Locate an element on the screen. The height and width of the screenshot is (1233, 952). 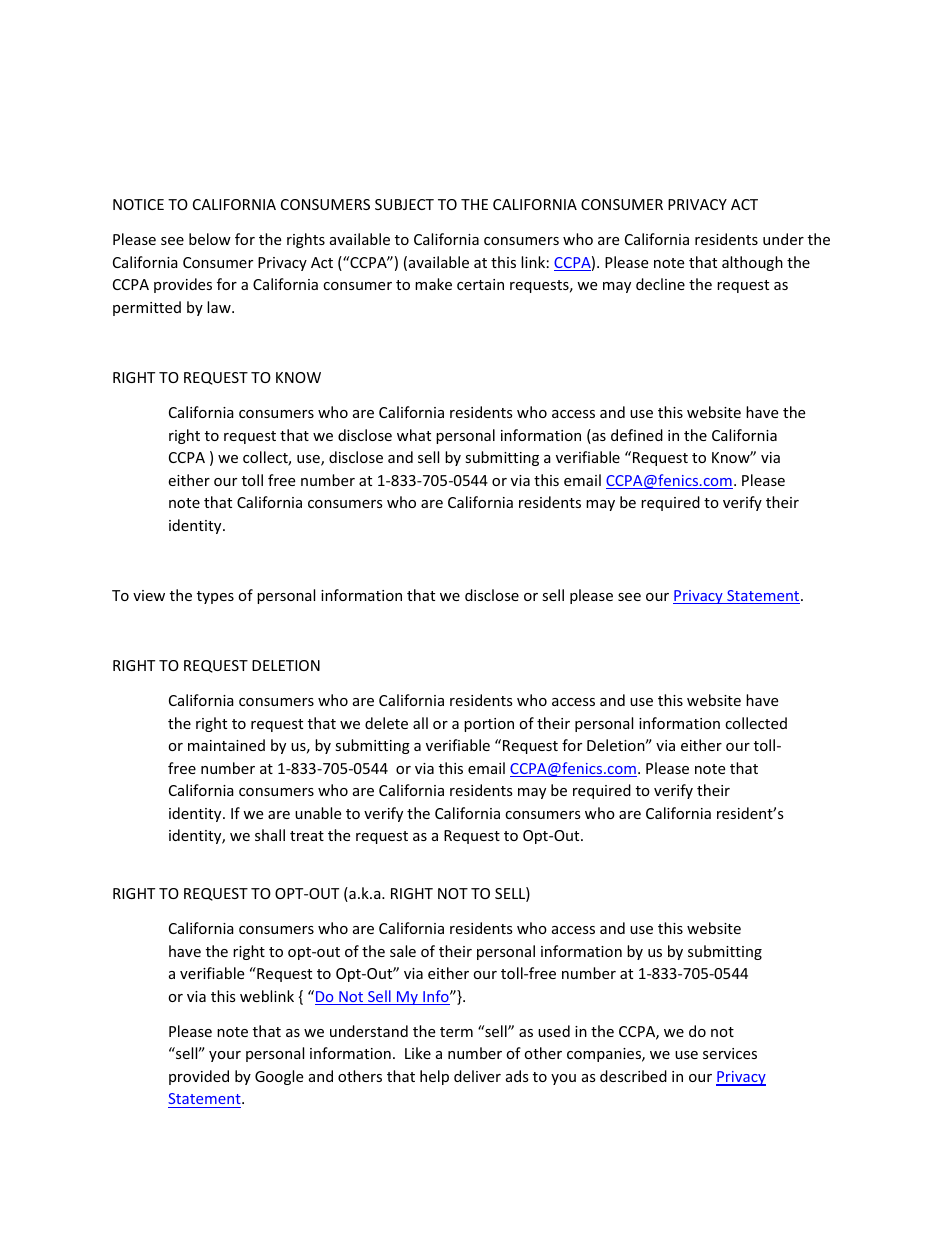
defined is located at coordinates (637, 435).
